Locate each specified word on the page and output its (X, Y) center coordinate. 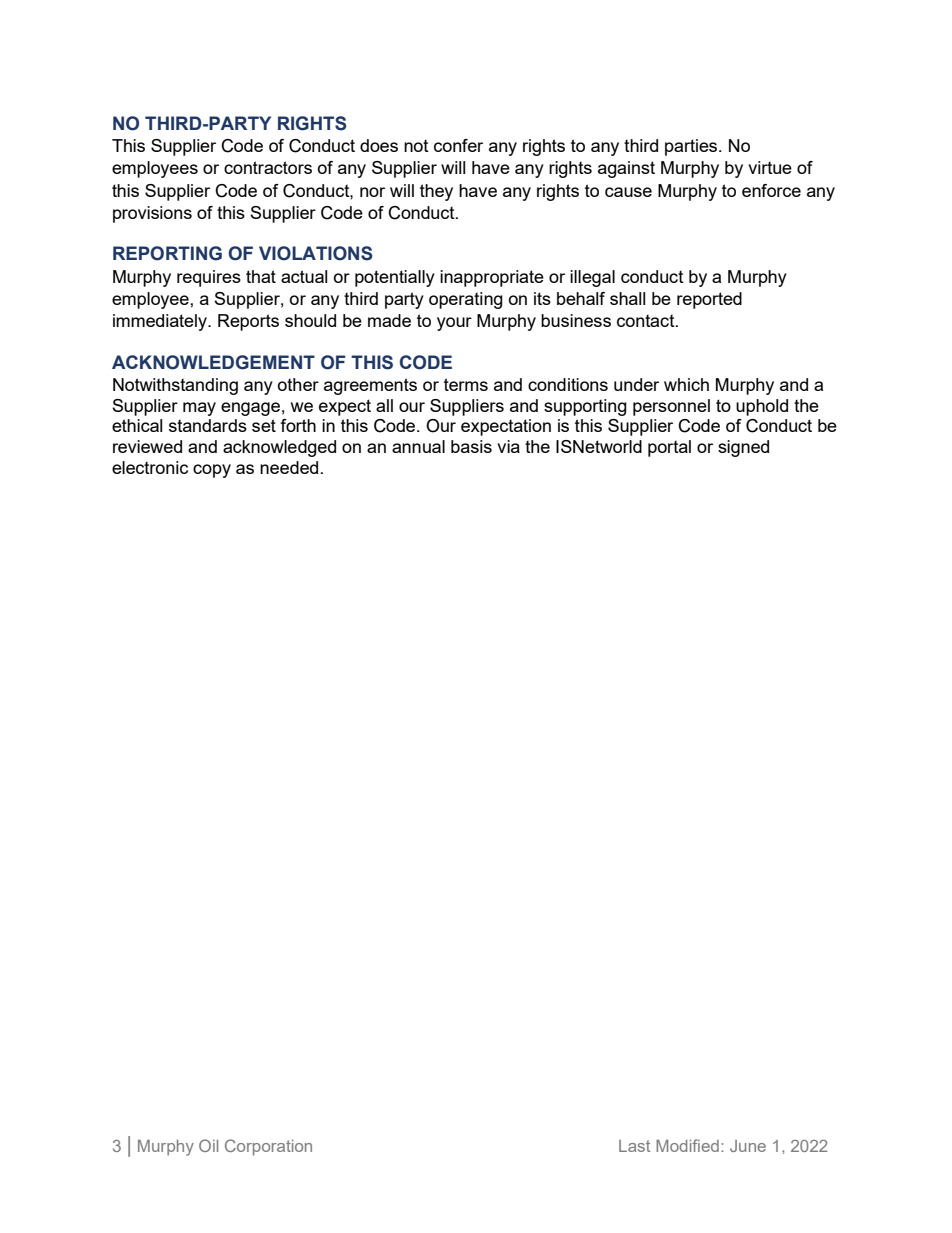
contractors (268, 167)
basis (471, 446)
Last (634, 1146)
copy (212, 471)
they (436, 192)
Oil (208, 1145)
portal (669, 448)
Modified (687, 1145)
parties (692, 147)
